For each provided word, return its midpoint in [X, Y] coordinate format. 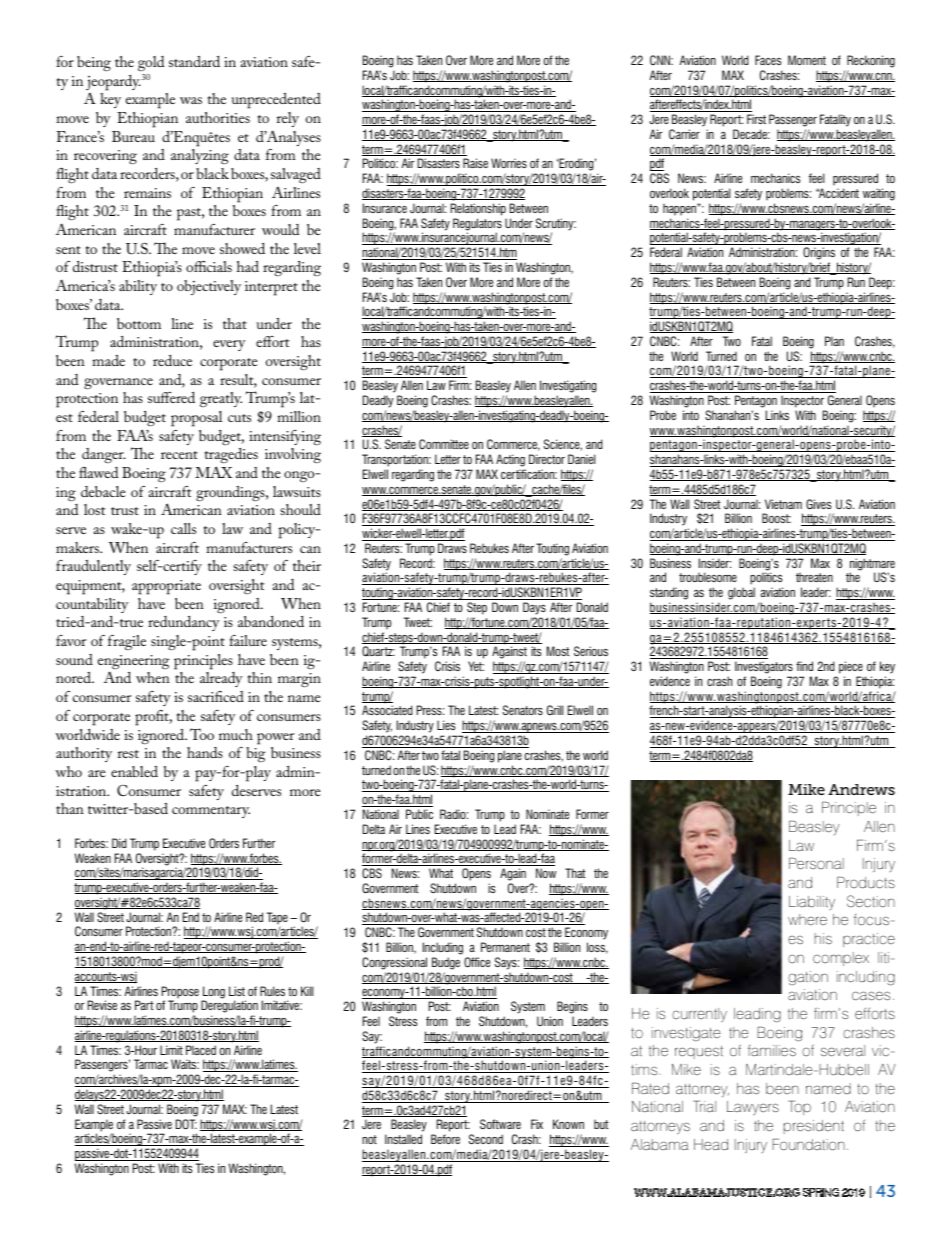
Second [486, 1139]
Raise [475, 163]
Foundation [808, 1144]
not [369, 1139]
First [756, 119]
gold [151, 63]
